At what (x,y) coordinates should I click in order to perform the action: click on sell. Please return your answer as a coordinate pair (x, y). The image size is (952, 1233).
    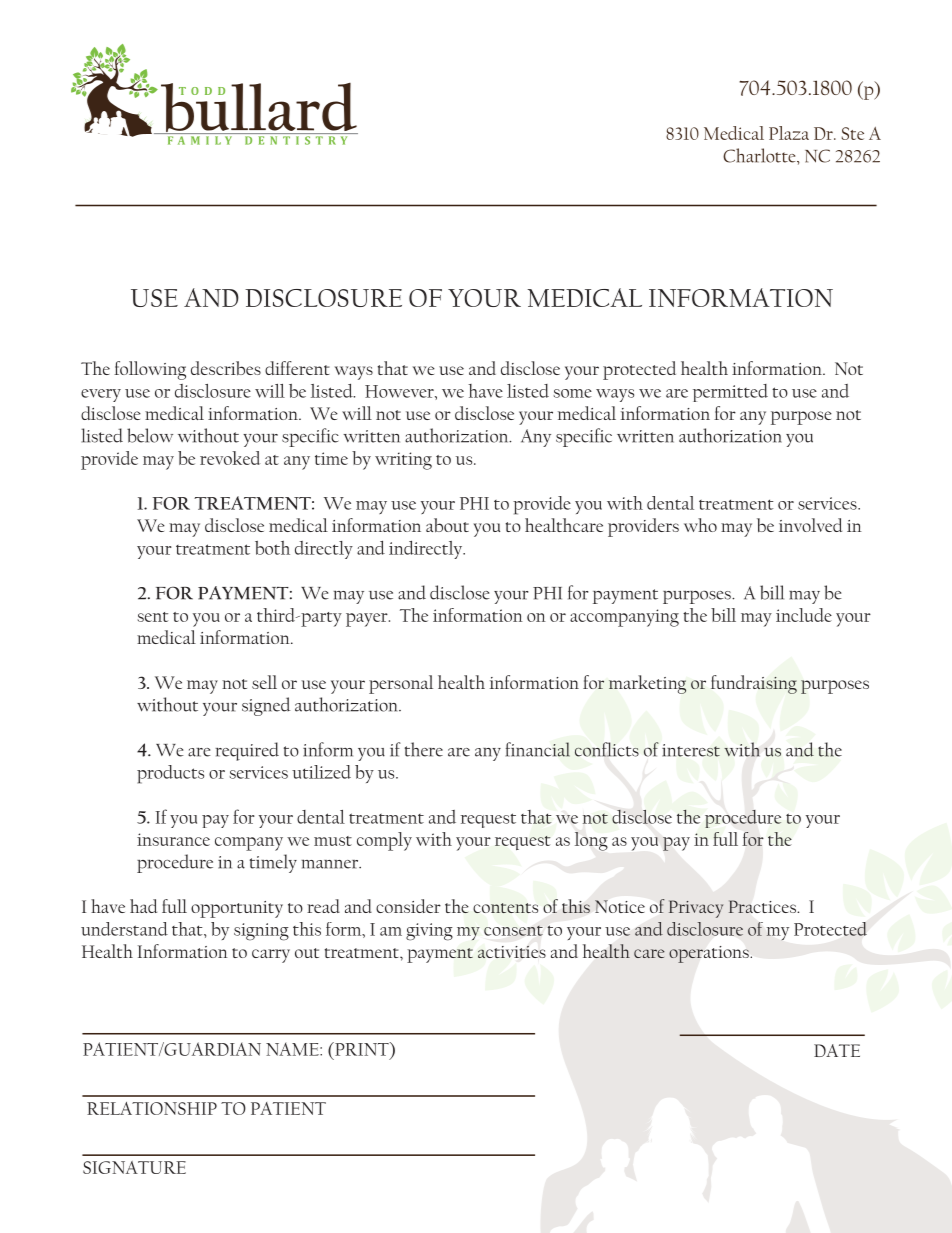
    Looking at the image, I should click on (264, 682).
